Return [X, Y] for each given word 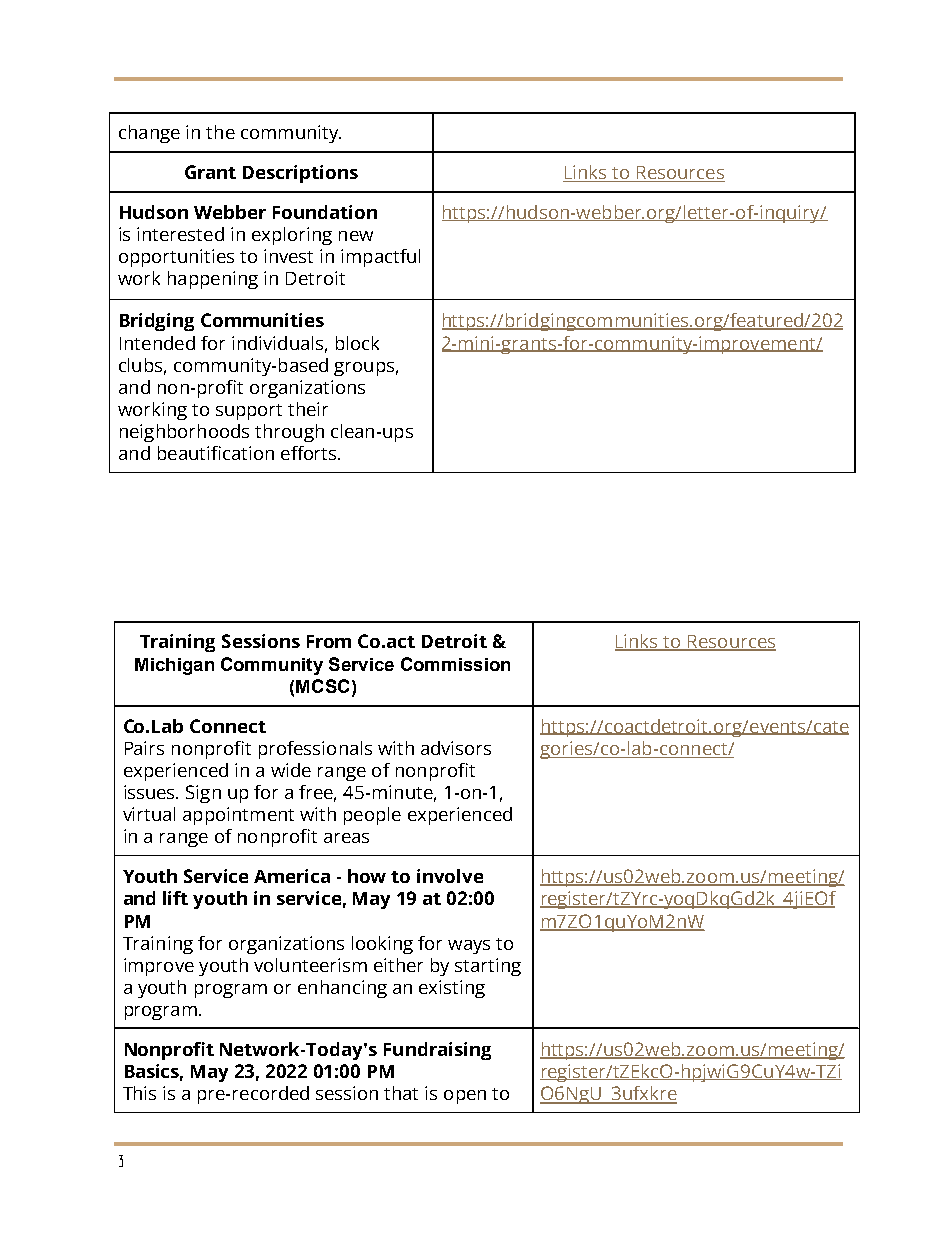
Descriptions [300, 174]
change [149, 134]
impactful [380, 258]
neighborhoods [184, 433]
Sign [203, 794]
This [139, 1093]
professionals [315, 750]
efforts [310, 453]
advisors [456, 748]
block [357, 343]
